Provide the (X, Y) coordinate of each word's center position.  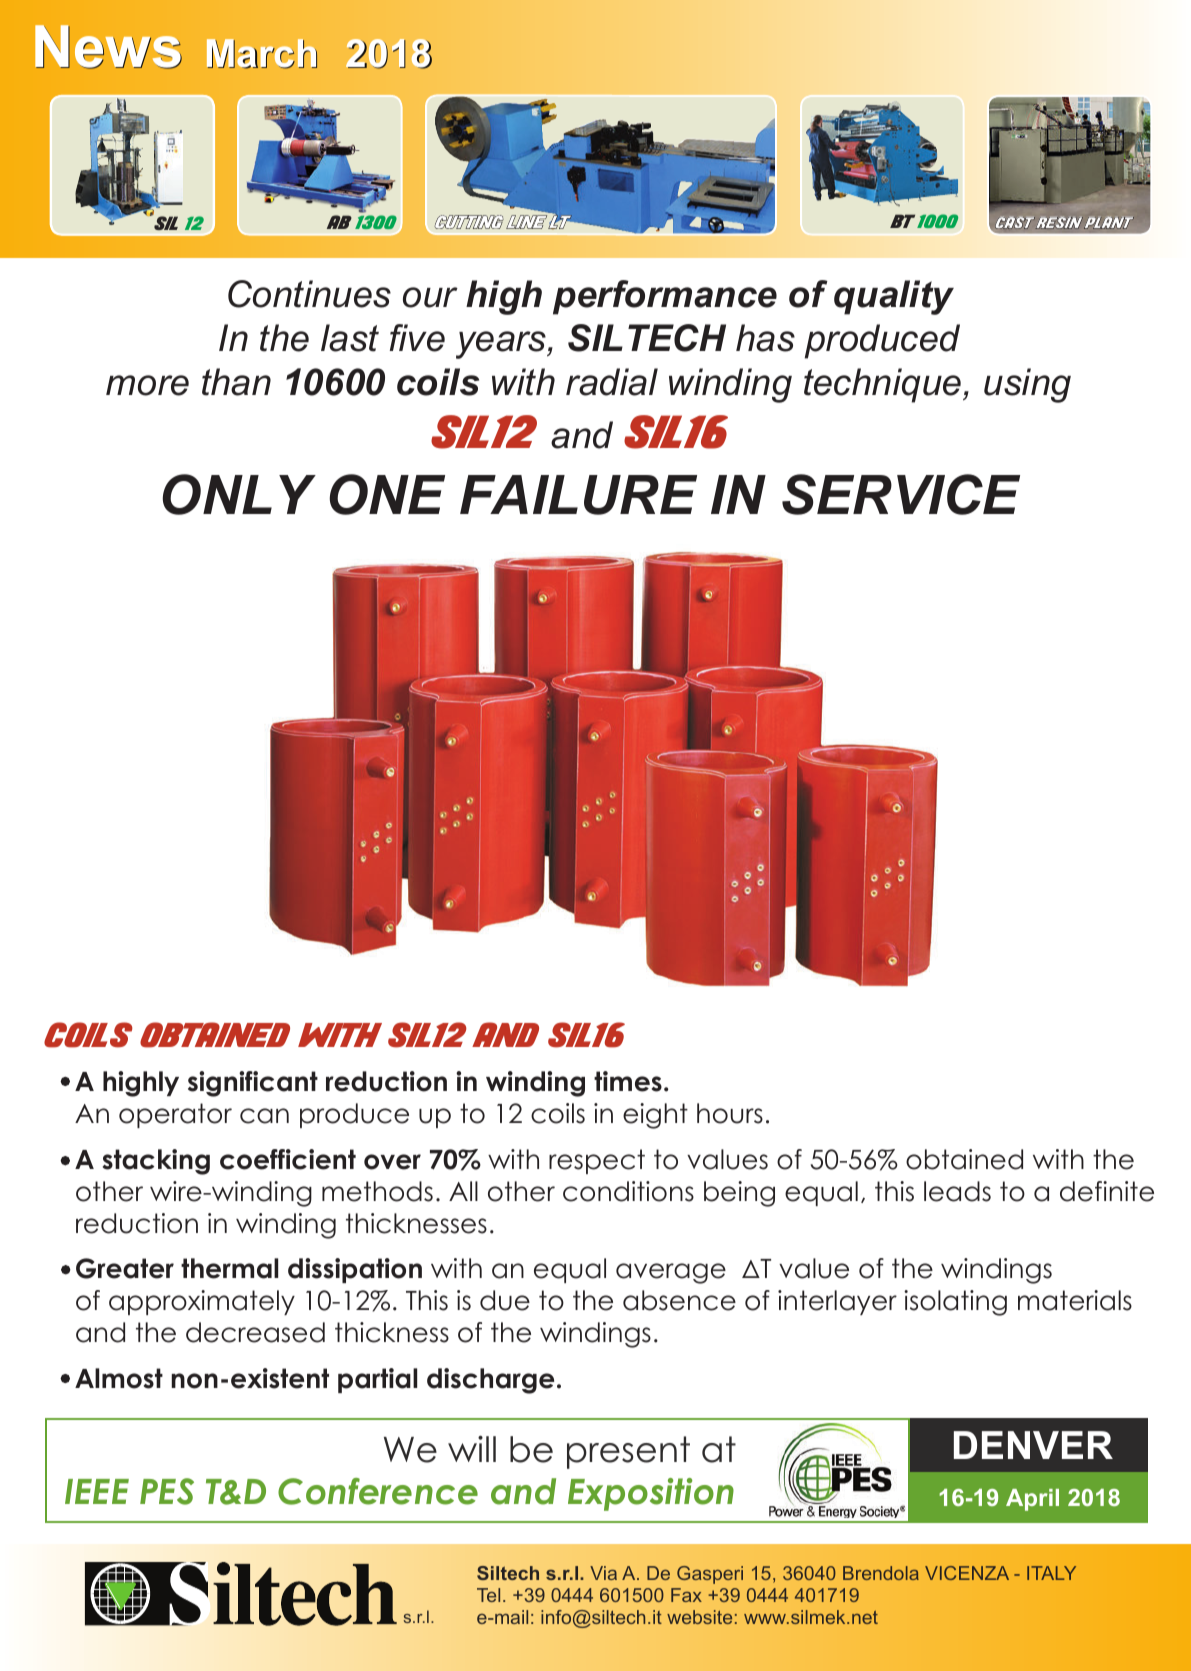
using (1027, 385)
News (108, 47)
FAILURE (578, 495)
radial (612, 382)
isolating (955, 1303)
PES (167, 1491)
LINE (526, 222)
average (671, 1273)
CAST (1015, 222)
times (628, 1081)
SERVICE (901, 494)
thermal (229, 1268)
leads (957, 1191)
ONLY (239, 494)
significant (253, 1084)
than (236, 382)
